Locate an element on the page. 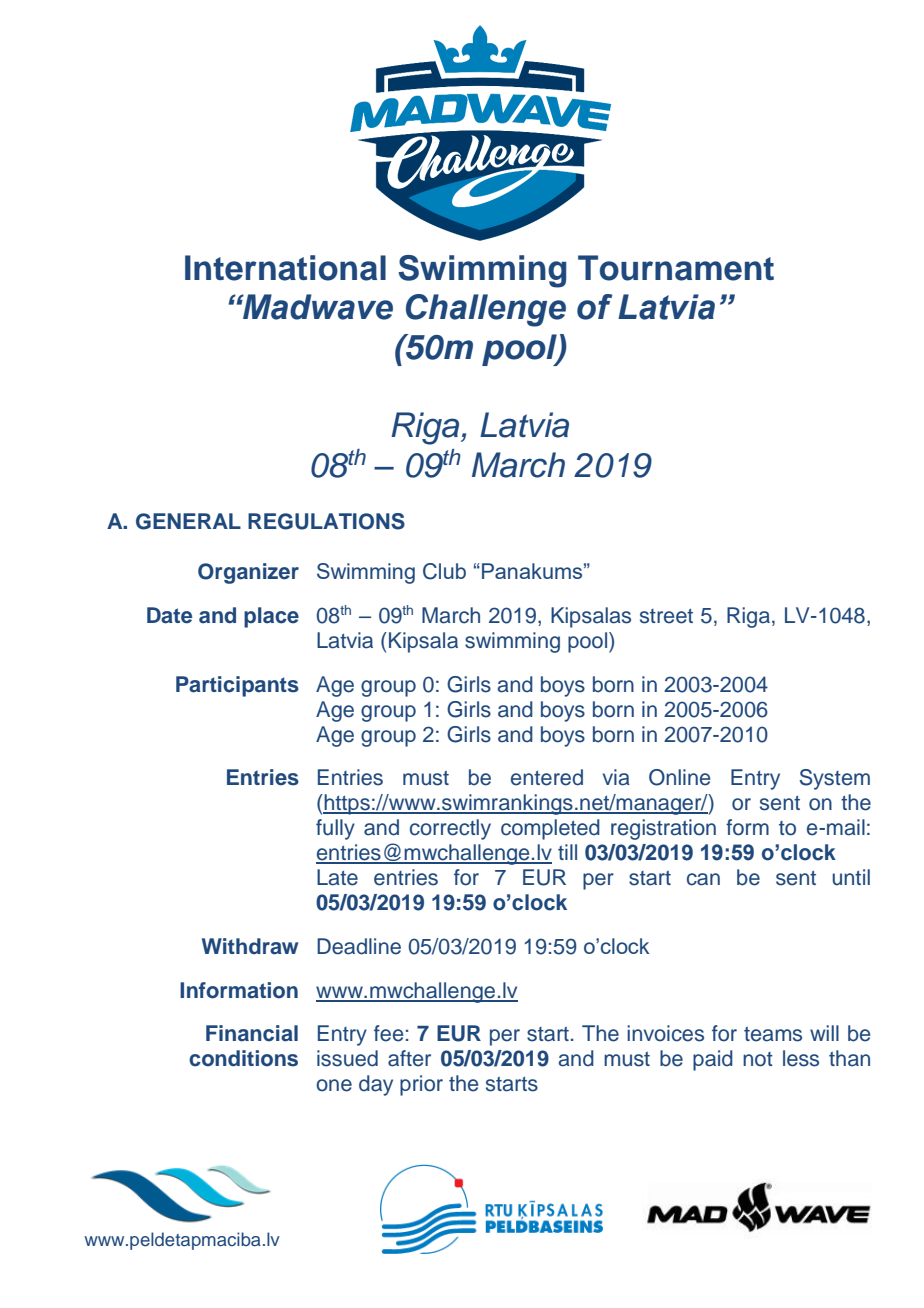 This document has height=1308, width=924. System is located at coordinates (834, 779).
